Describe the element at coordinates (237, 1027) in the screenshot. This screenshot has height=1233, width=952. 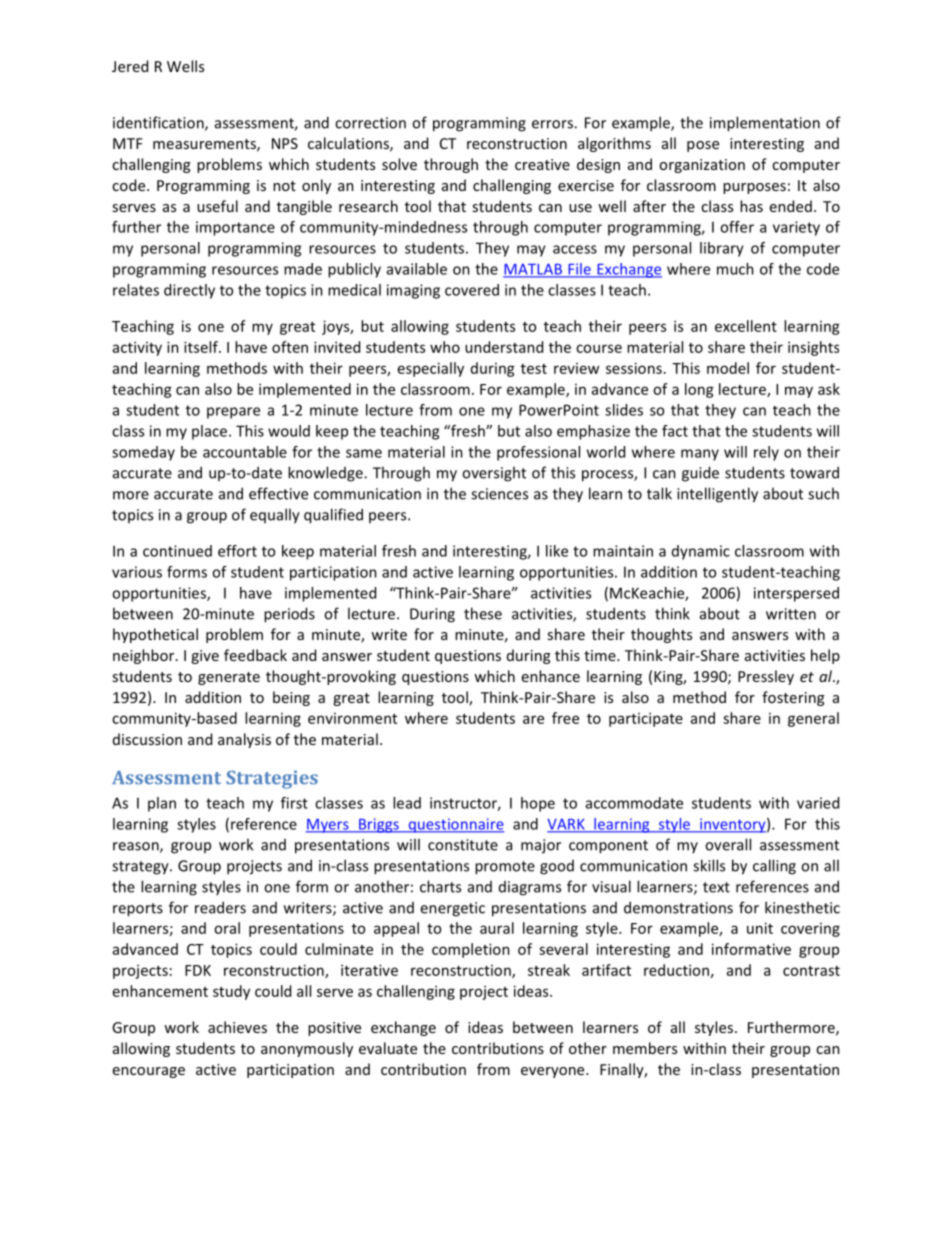
I see `achieves` at that location.
